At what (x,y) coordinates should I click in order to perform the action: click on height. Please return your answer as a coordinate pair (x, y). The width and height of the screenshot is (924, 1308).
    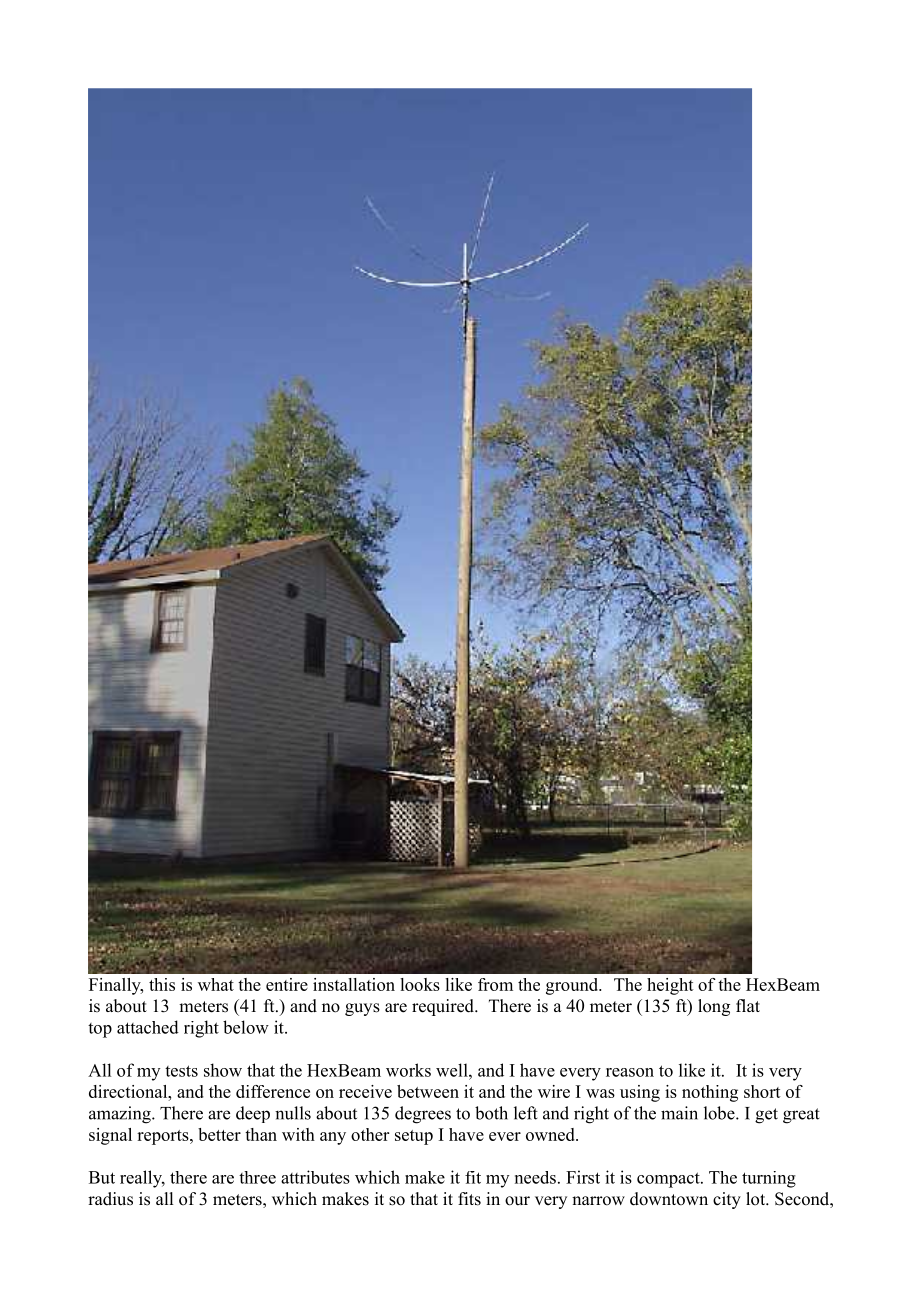
    Looking at the image, I should click on (670, 986).
